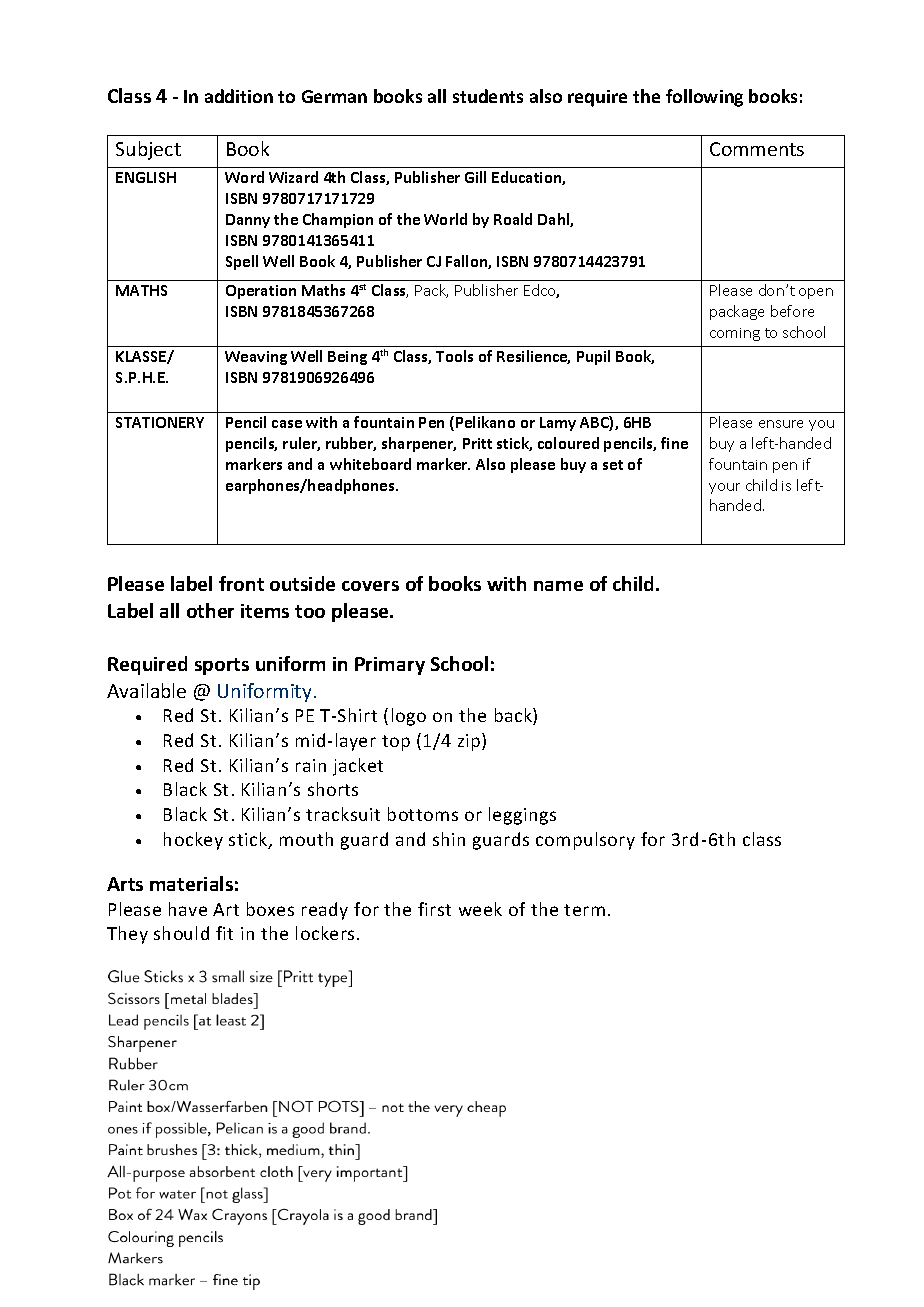  I want to click on sharpener, so click(419, 444).
